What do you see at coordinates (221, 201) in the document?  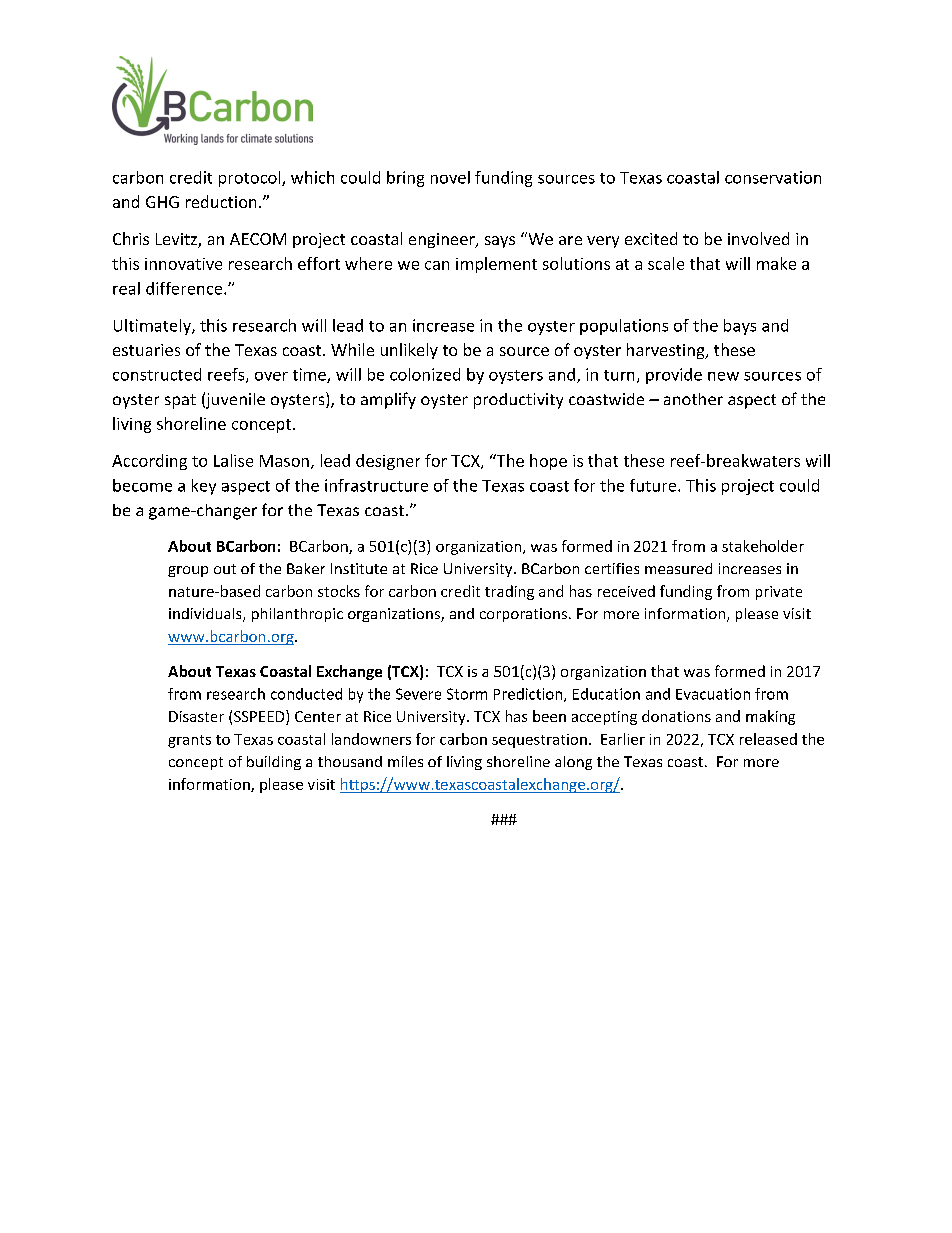 I see `reduction` at bounding box center [221, 201].
